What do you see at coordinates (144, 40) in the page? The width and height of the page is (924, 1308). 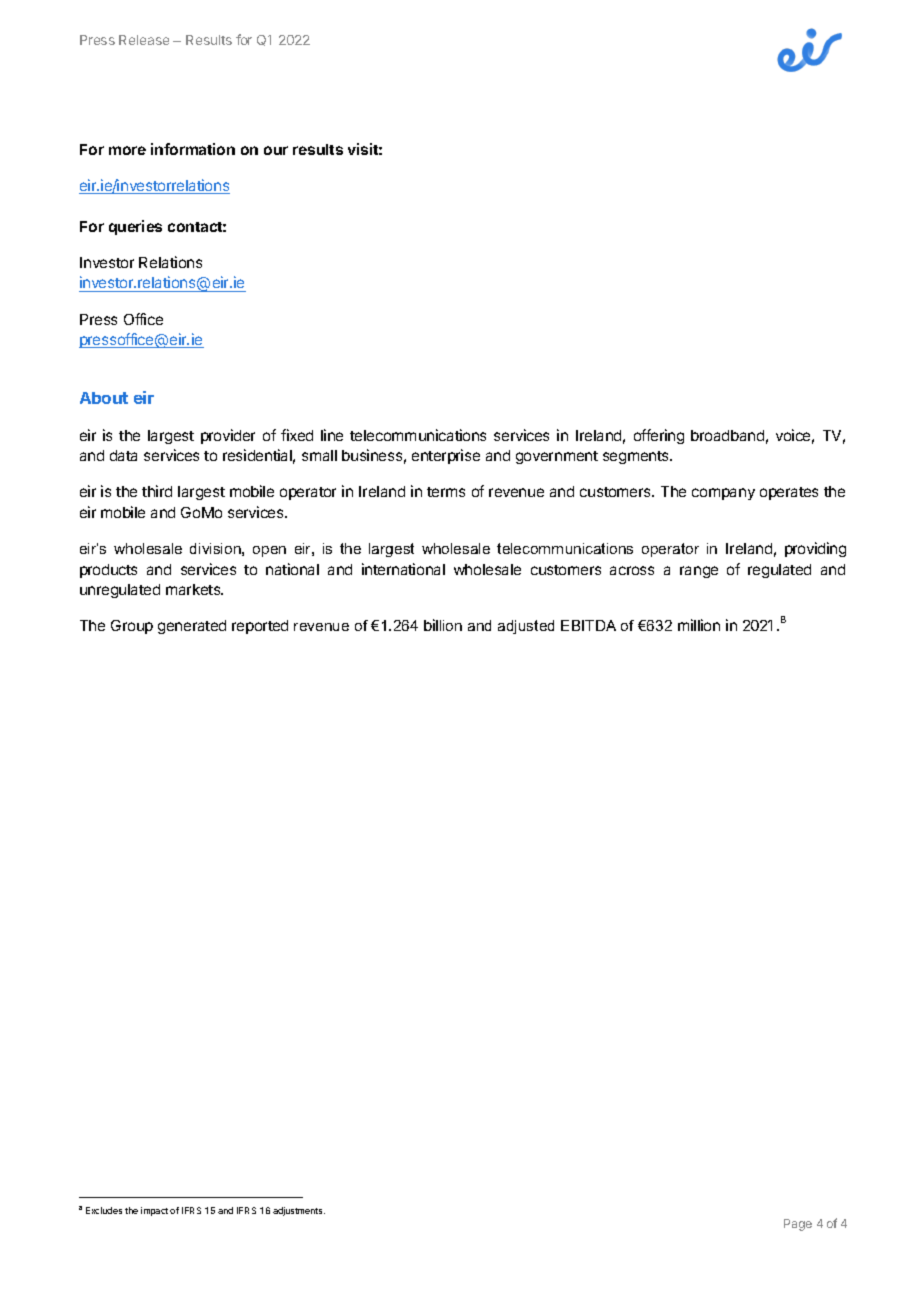 I see `Release` at bounding box center [144, 40].
